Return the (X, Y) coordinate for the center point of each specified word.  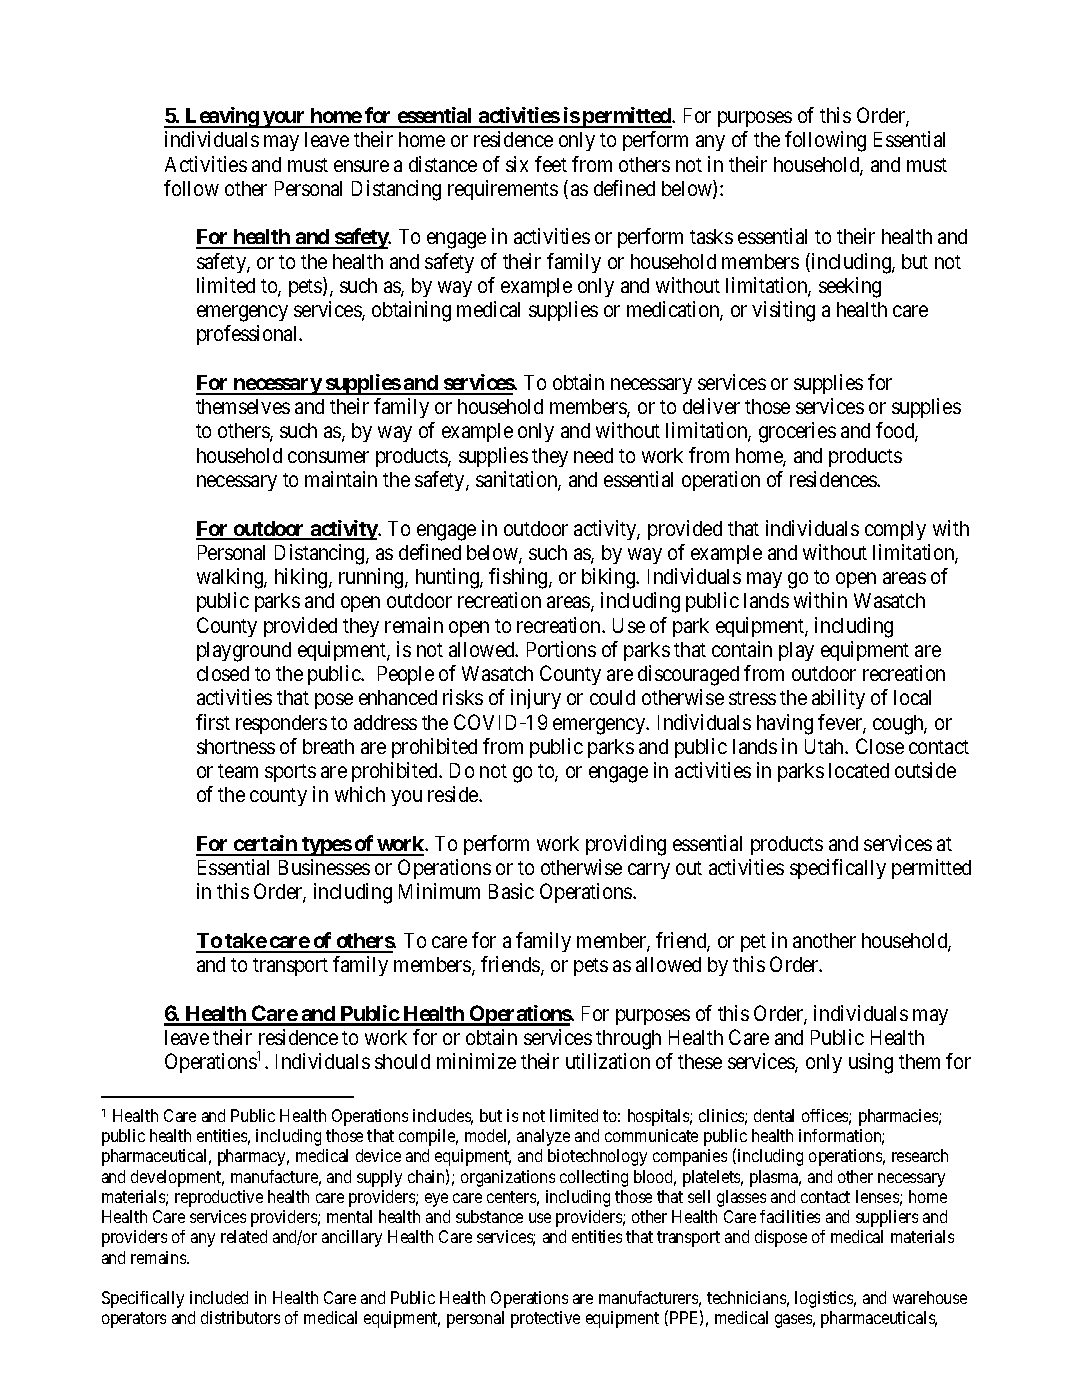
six (517, 164)
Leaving (221, 117)
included (219, 1297)
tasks (711, 236)
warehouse (930, 1297)
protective (545, 1319)
